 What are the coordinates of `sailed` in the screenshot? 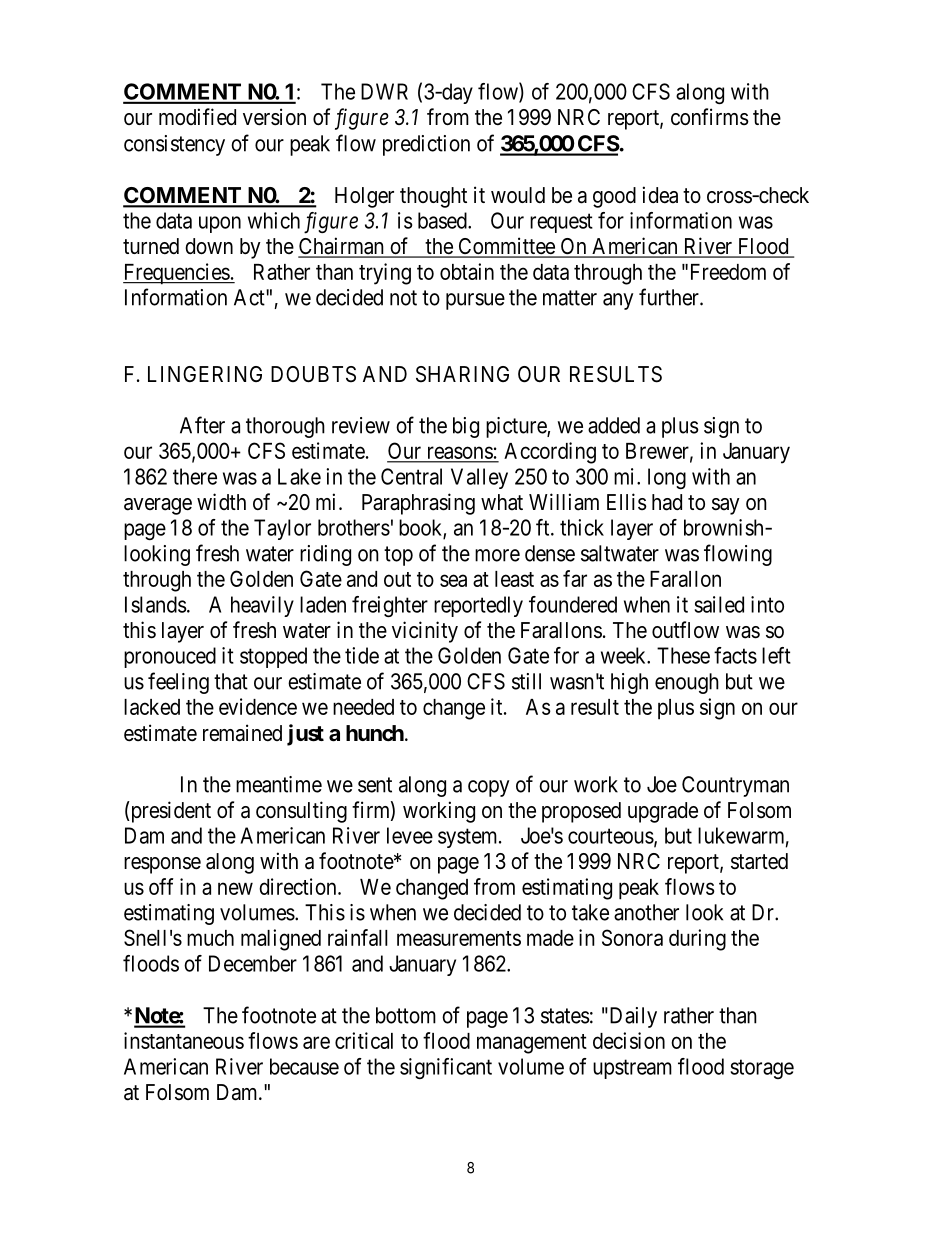 It's located at (719, 604).
